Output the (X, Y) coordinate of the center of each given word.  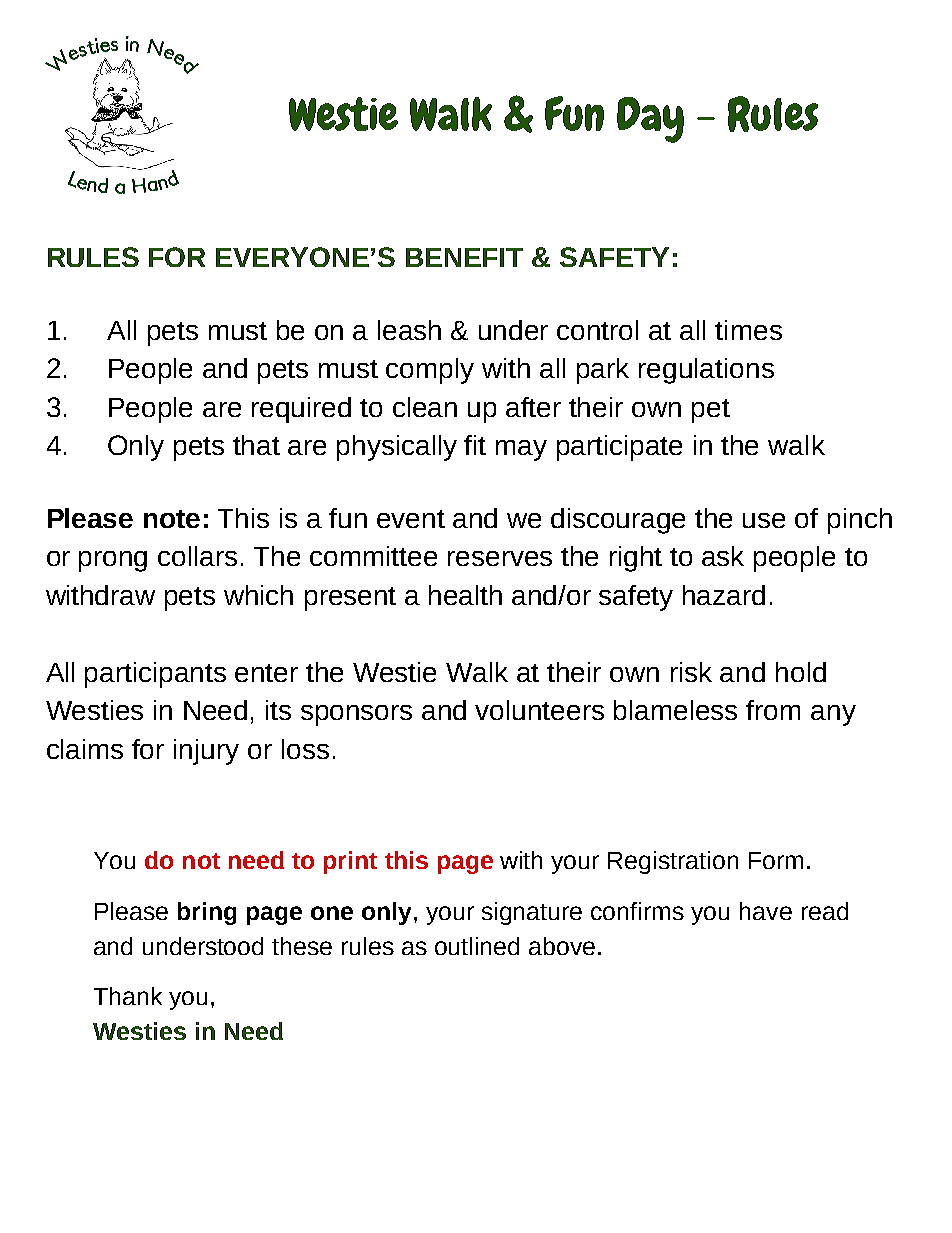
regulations (706, 371)
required (301, 410)
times (748, 330)
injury (206, 752)
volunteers (539, 710)
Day (650, 120)
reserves (500, 558)
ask (723, 556)
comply (430, 371)
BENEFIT (464, 257)
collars (197, 556)
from (773, 710)
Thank (128, 996)
